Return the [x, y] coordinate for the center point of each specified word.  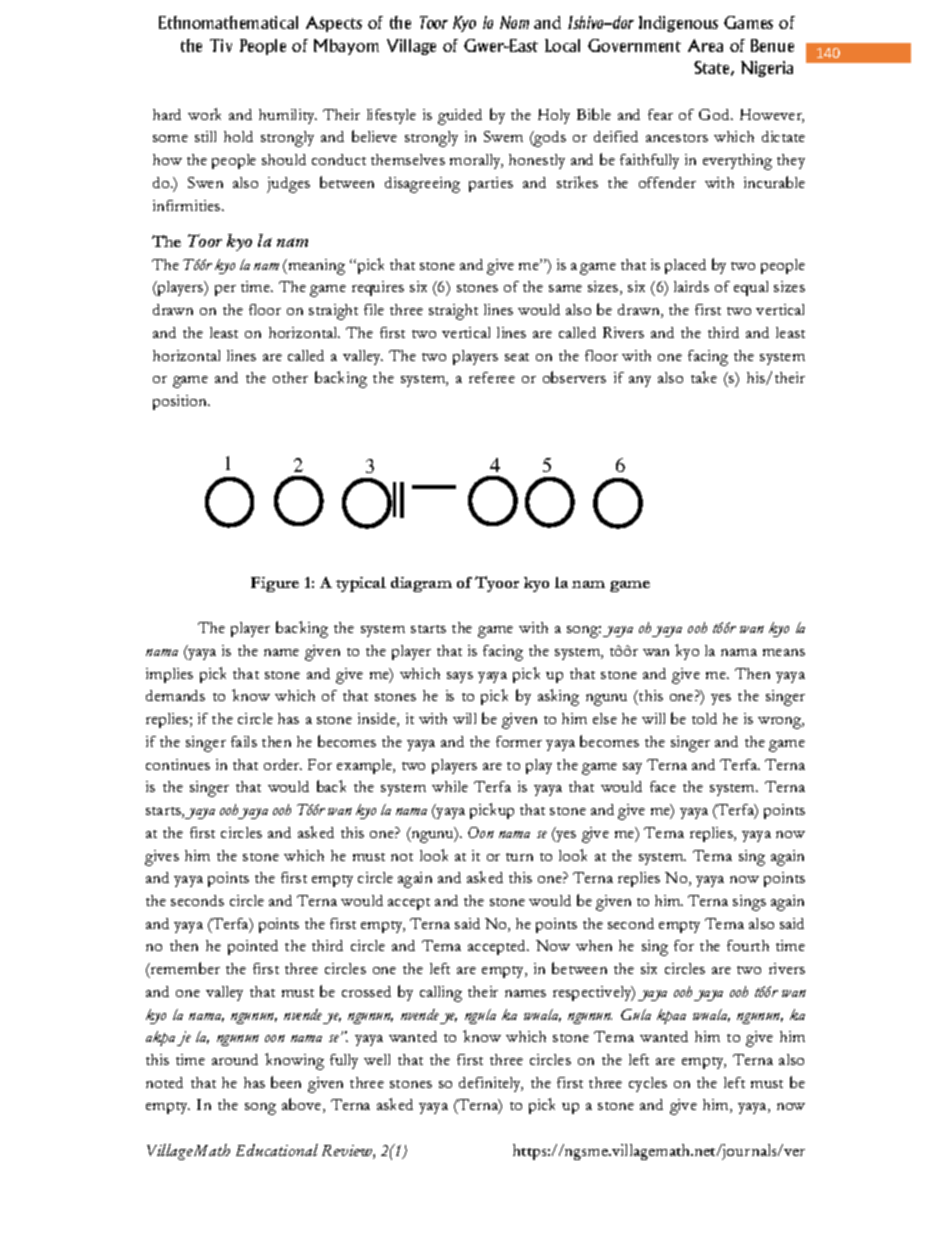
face [663, 786]
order [283, 764]
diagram [421, 584]
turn [519, 857]
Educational [277, 1150]
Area [705, 45]
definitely [491, 1084]
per [225, 290]
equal [751, 288]
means [784, 652]
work [204, 114]
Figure [275, 584]
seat [517, 357]
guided [460, 117]
